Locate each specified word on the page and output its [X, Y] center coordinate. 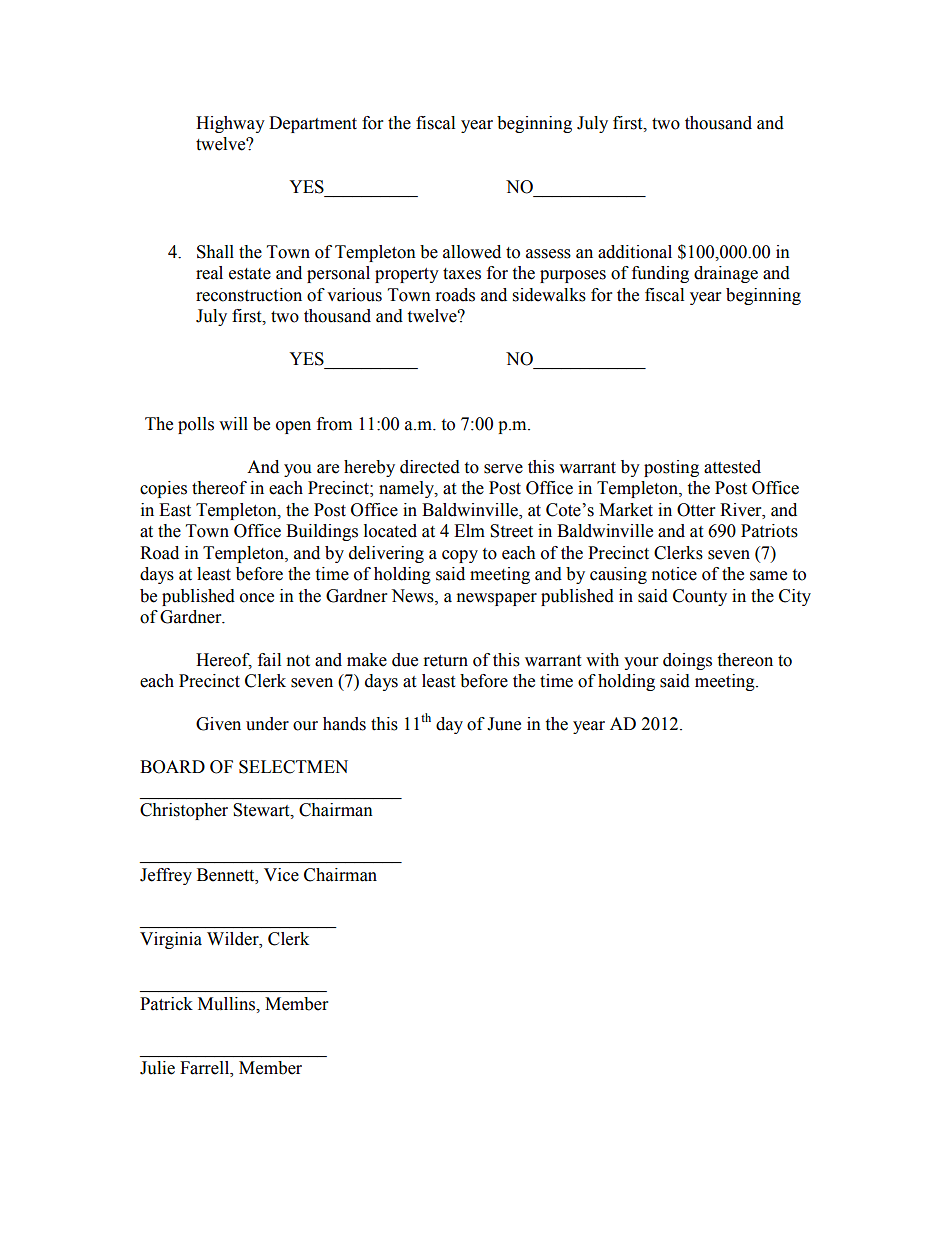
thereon [745, 660]
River [742, 510]
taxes [462, 274]
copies [163, 489]
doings [687, 661]
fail [269, 660]
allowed [472, 252]
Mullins [228, 1004]
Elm [469, 530]
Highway [230, 124]
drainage [726, 274]
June [504, 724]
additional [635, 252]
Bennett [227, 875]
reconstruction [249, 295]
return [446, 661]
